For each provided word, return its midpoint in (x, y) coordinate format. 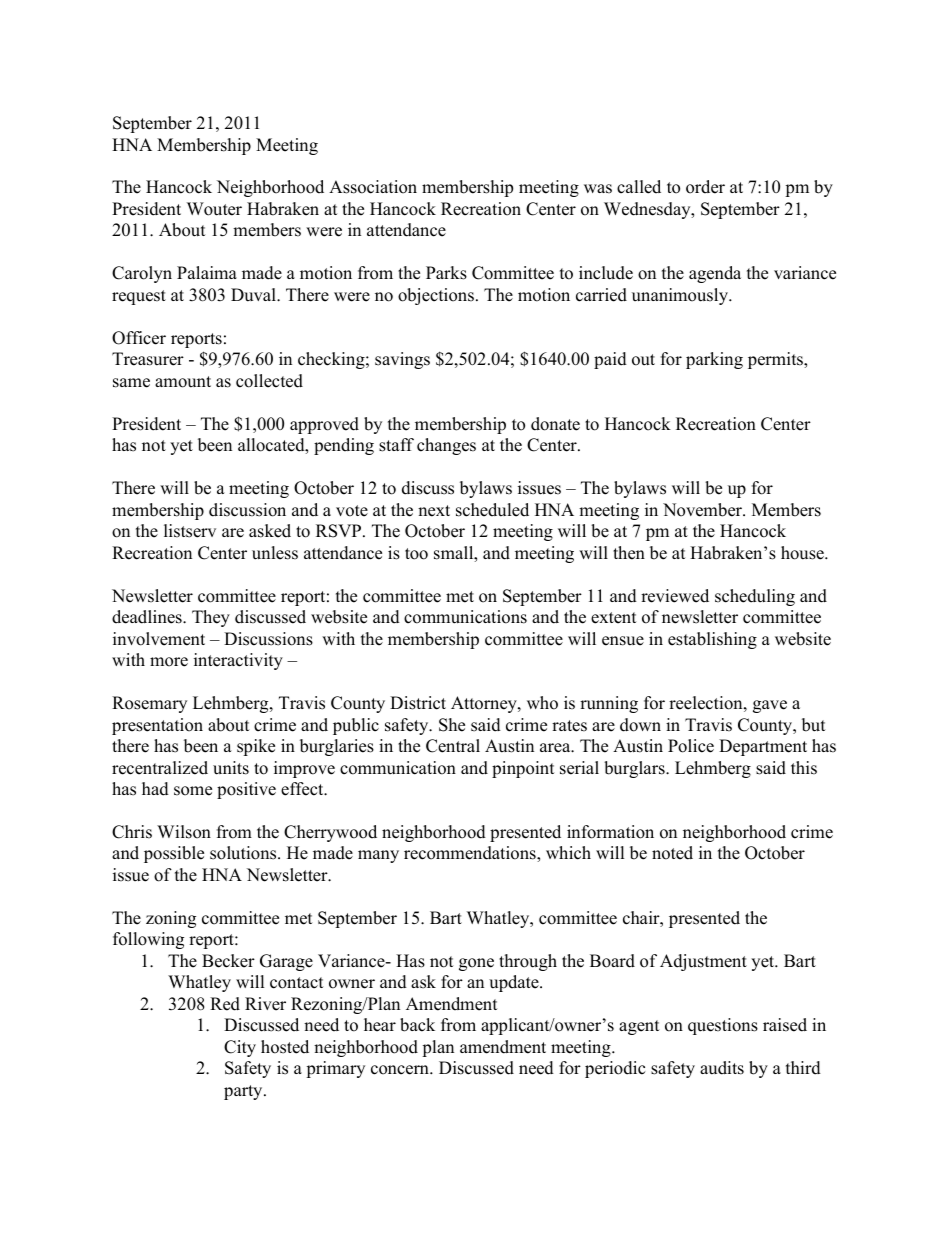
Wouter (214, 209)
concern (401, 1070)
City (240, 1048)
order (705, 187)
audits (722, 1068)
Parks (446, 273)
